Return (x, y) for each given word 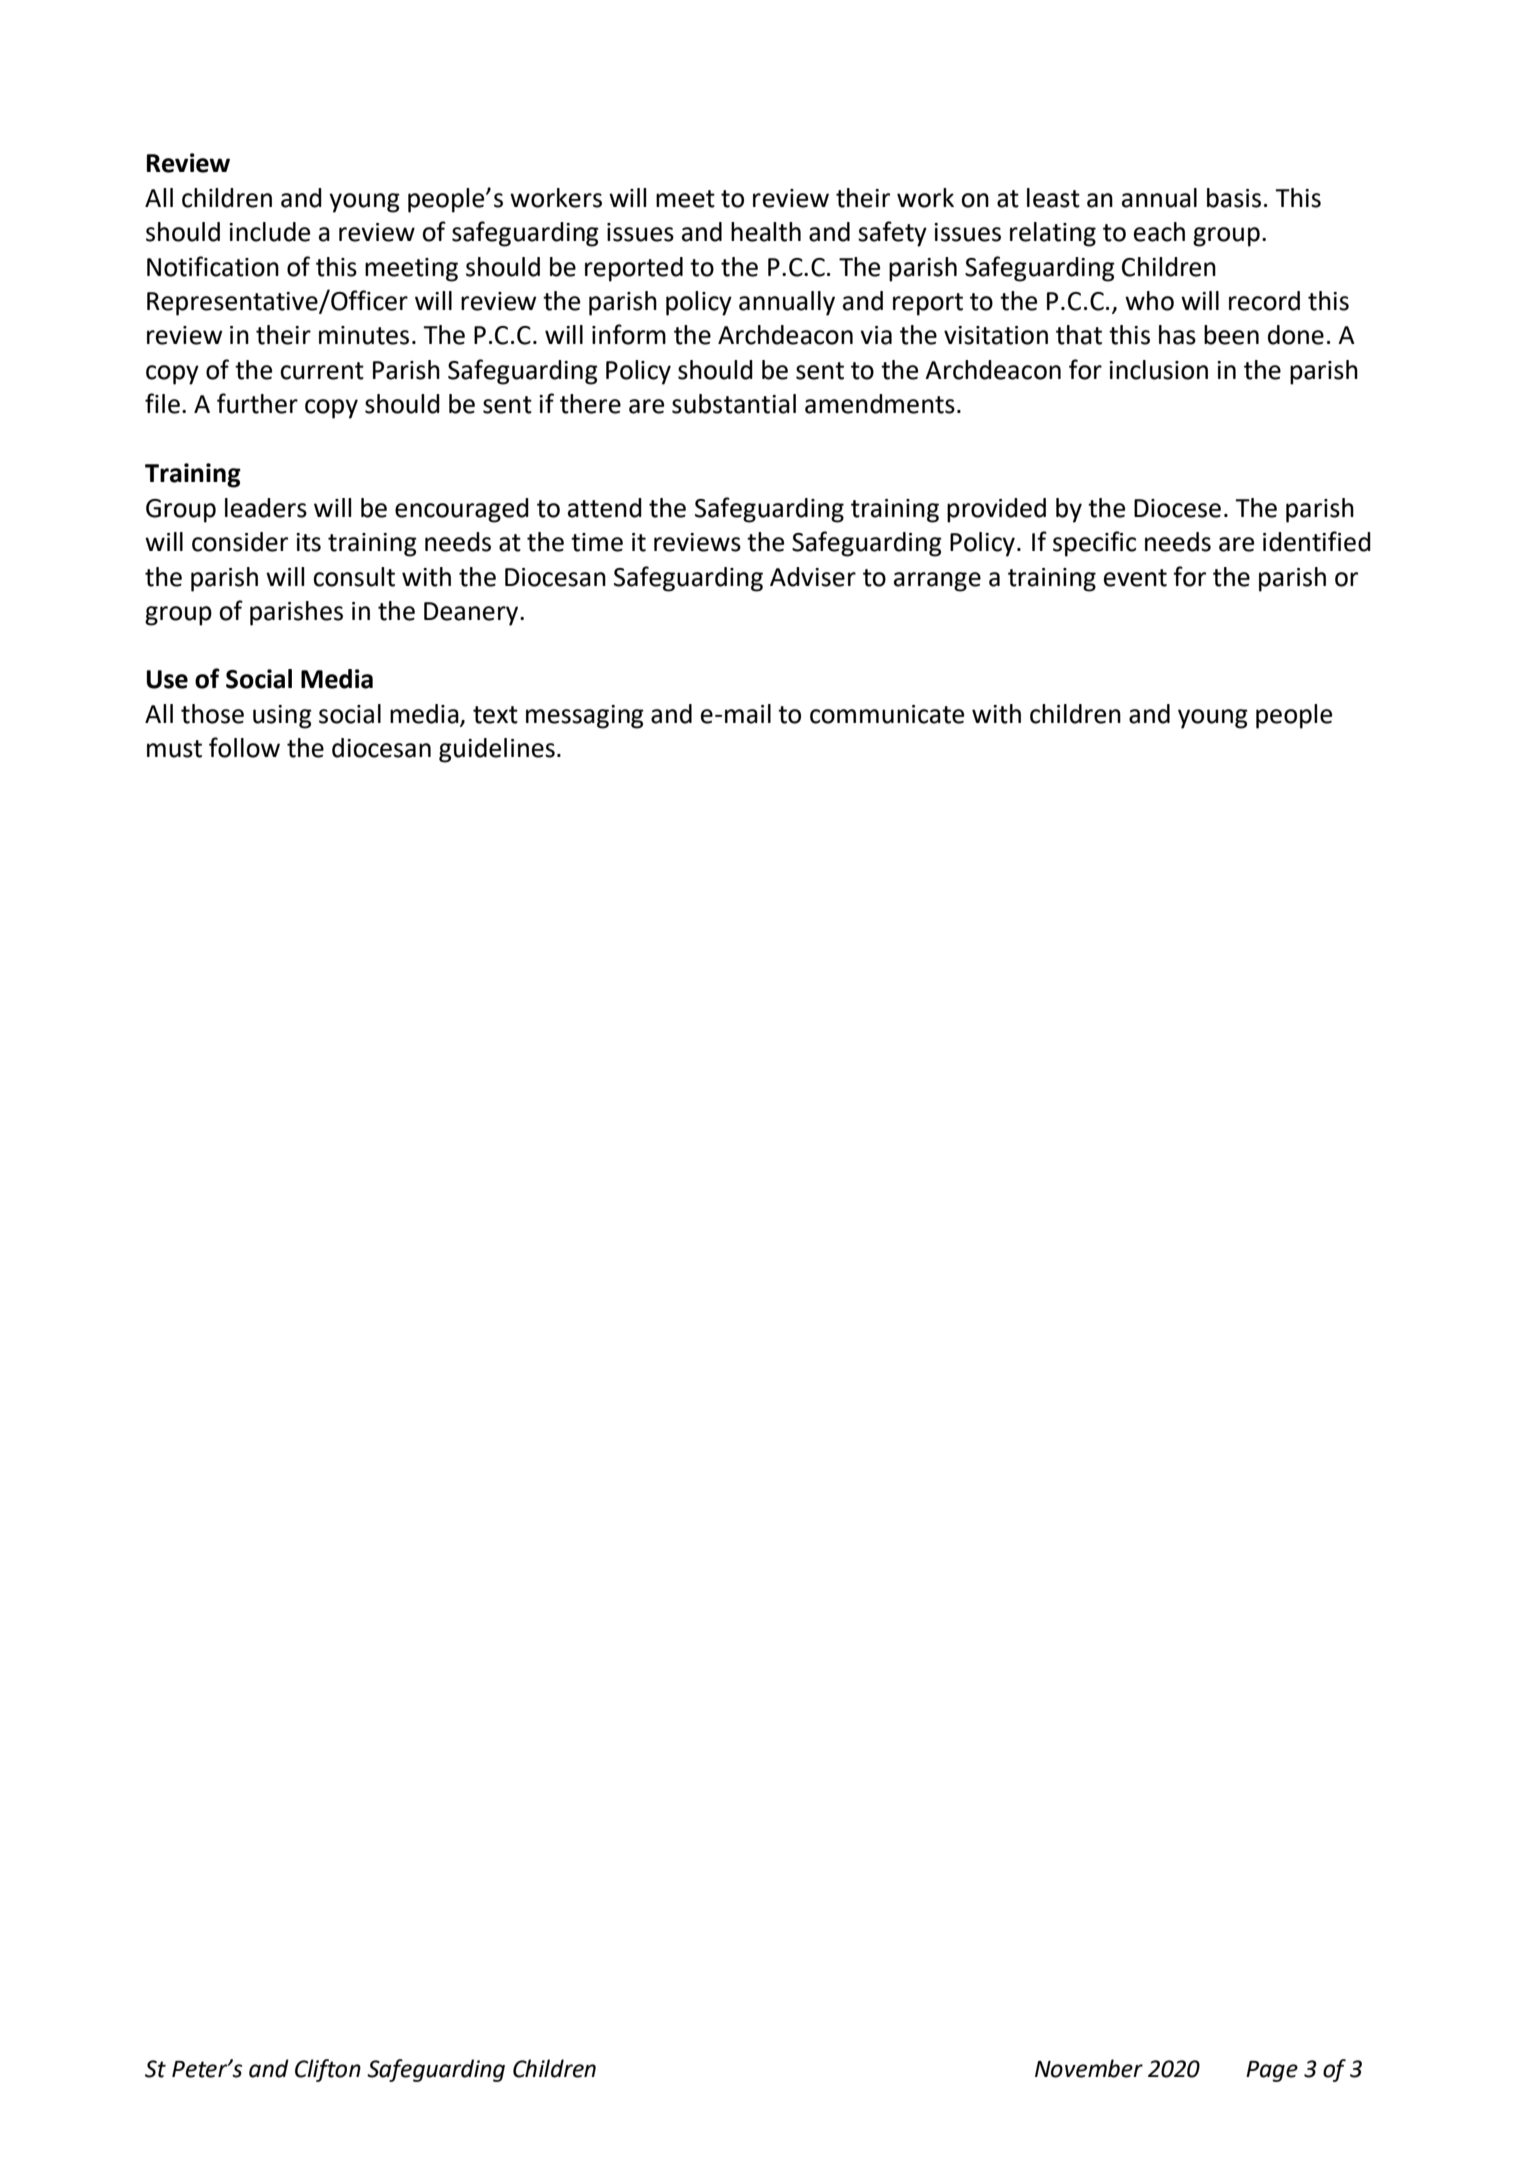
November (1089, 2068)
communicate (887, 714)
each (1159, 232)
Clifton (328, 2070)
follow (244, 747)
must (174, 749)
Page (1272, 2071)
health (766, 232)
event (1135, 578)
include (269, 232)
